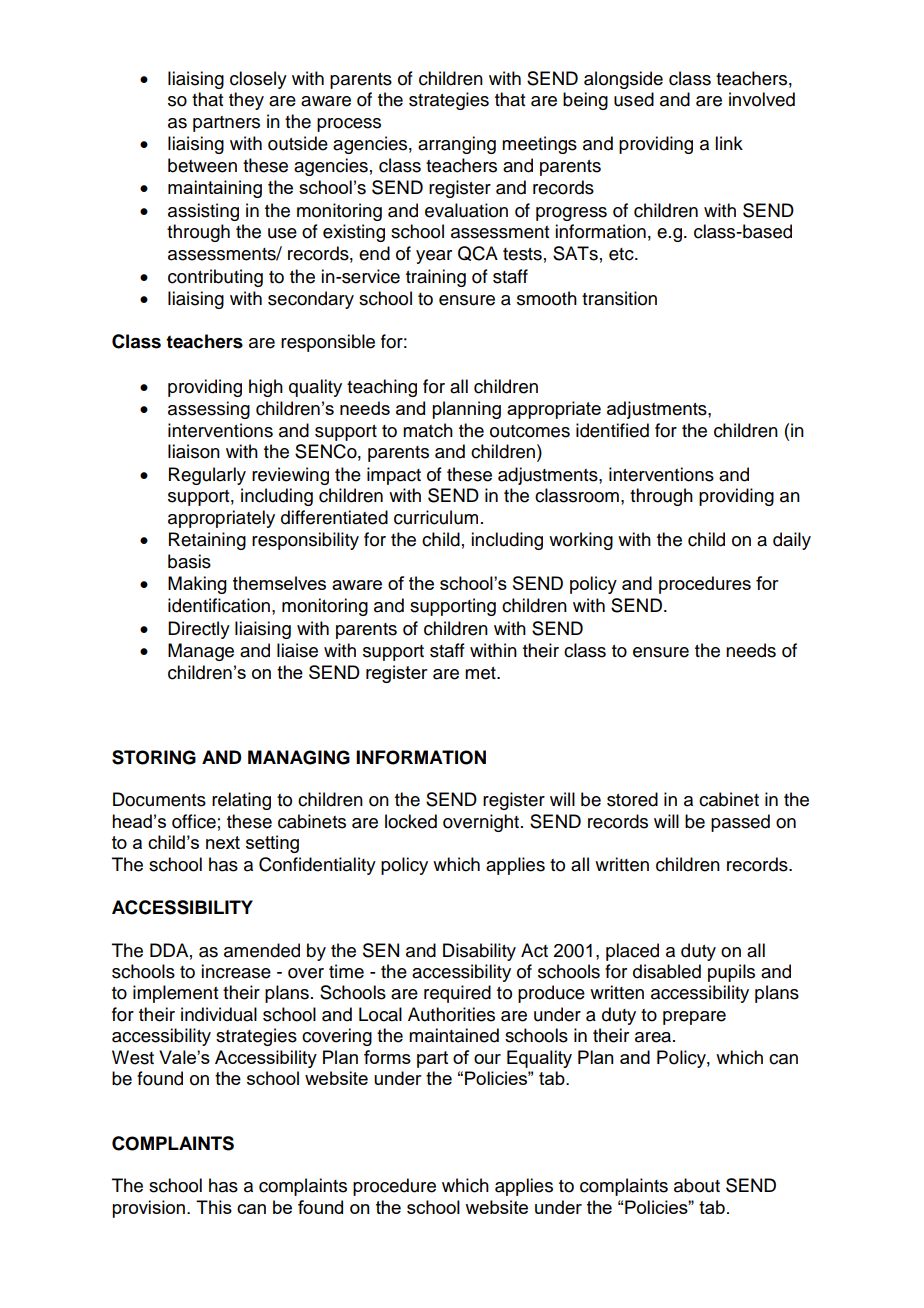 Image resolution: width=924 pixels, height=1308 pixels. I want to click on they, so click(246, 101).
